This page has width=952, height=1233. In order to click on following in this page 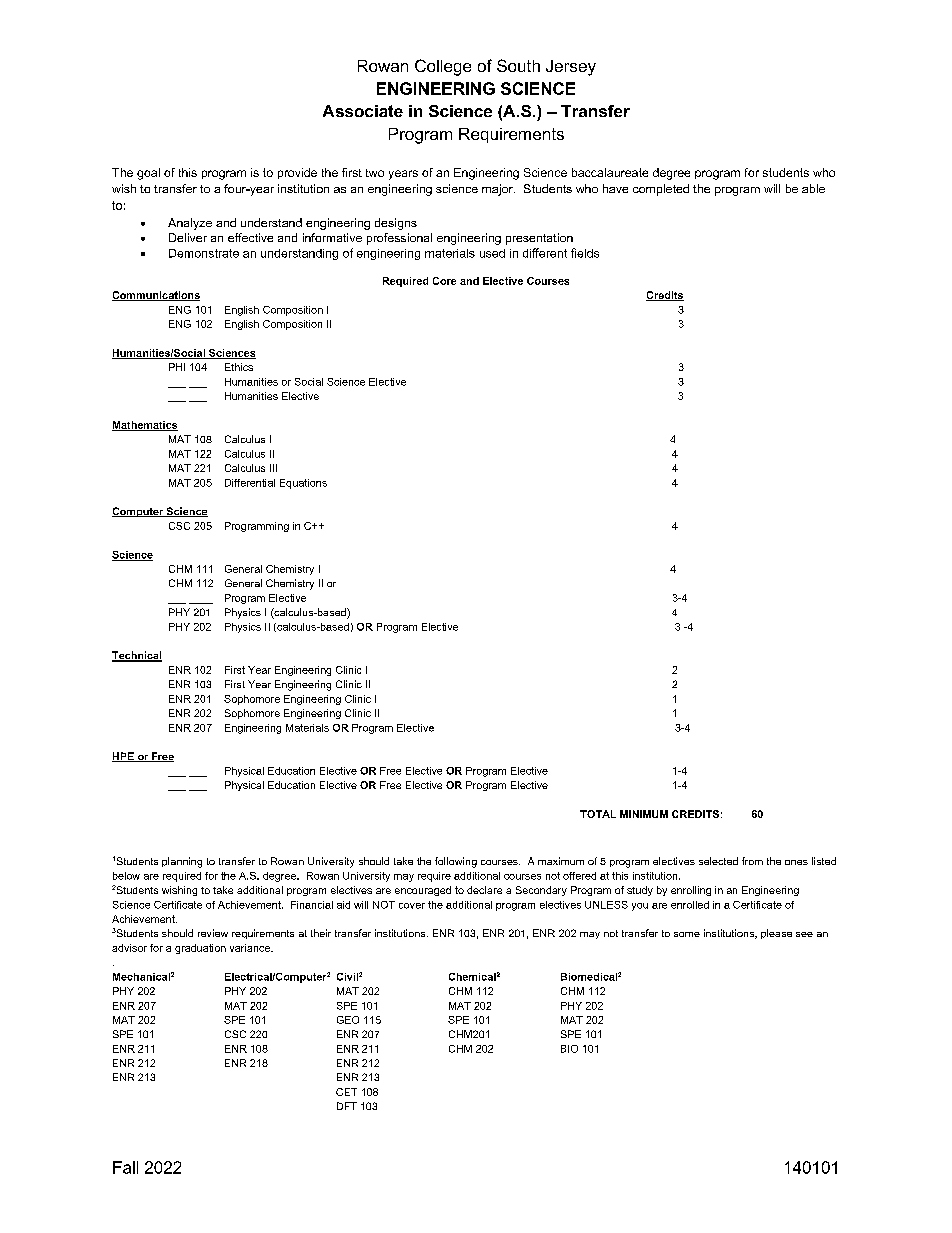, I will do `click(456, 862)`.
